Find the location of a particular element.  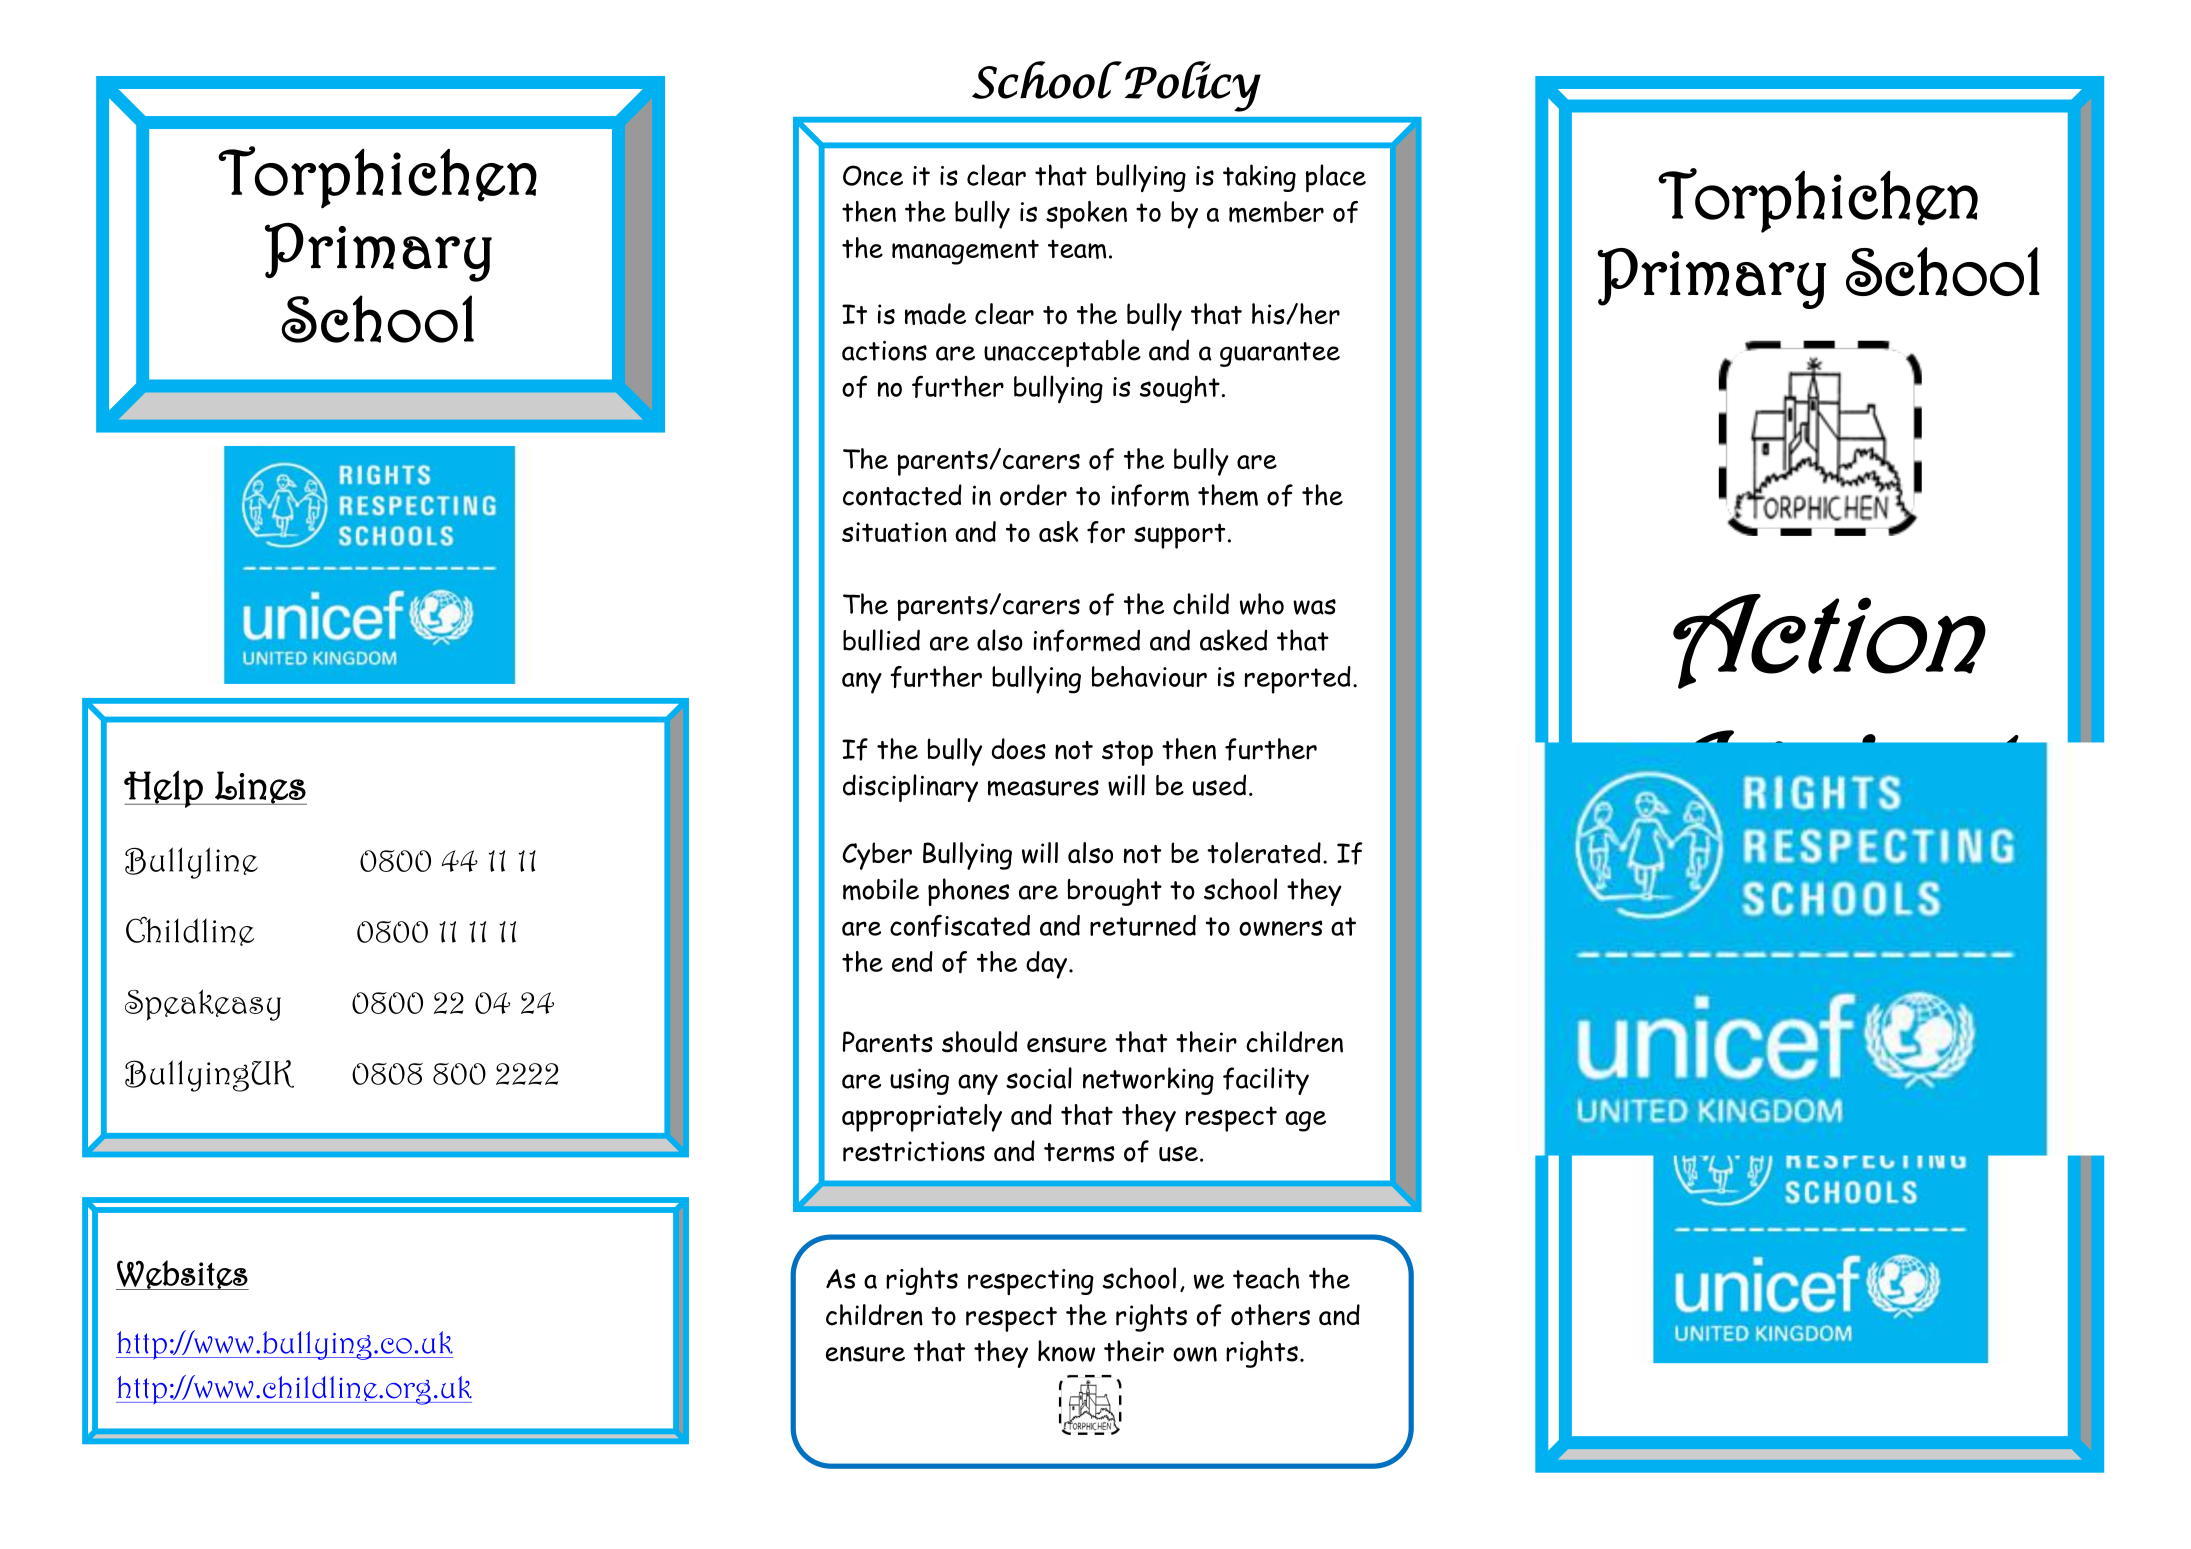

Policy is located at coordinates (1193, 86).
